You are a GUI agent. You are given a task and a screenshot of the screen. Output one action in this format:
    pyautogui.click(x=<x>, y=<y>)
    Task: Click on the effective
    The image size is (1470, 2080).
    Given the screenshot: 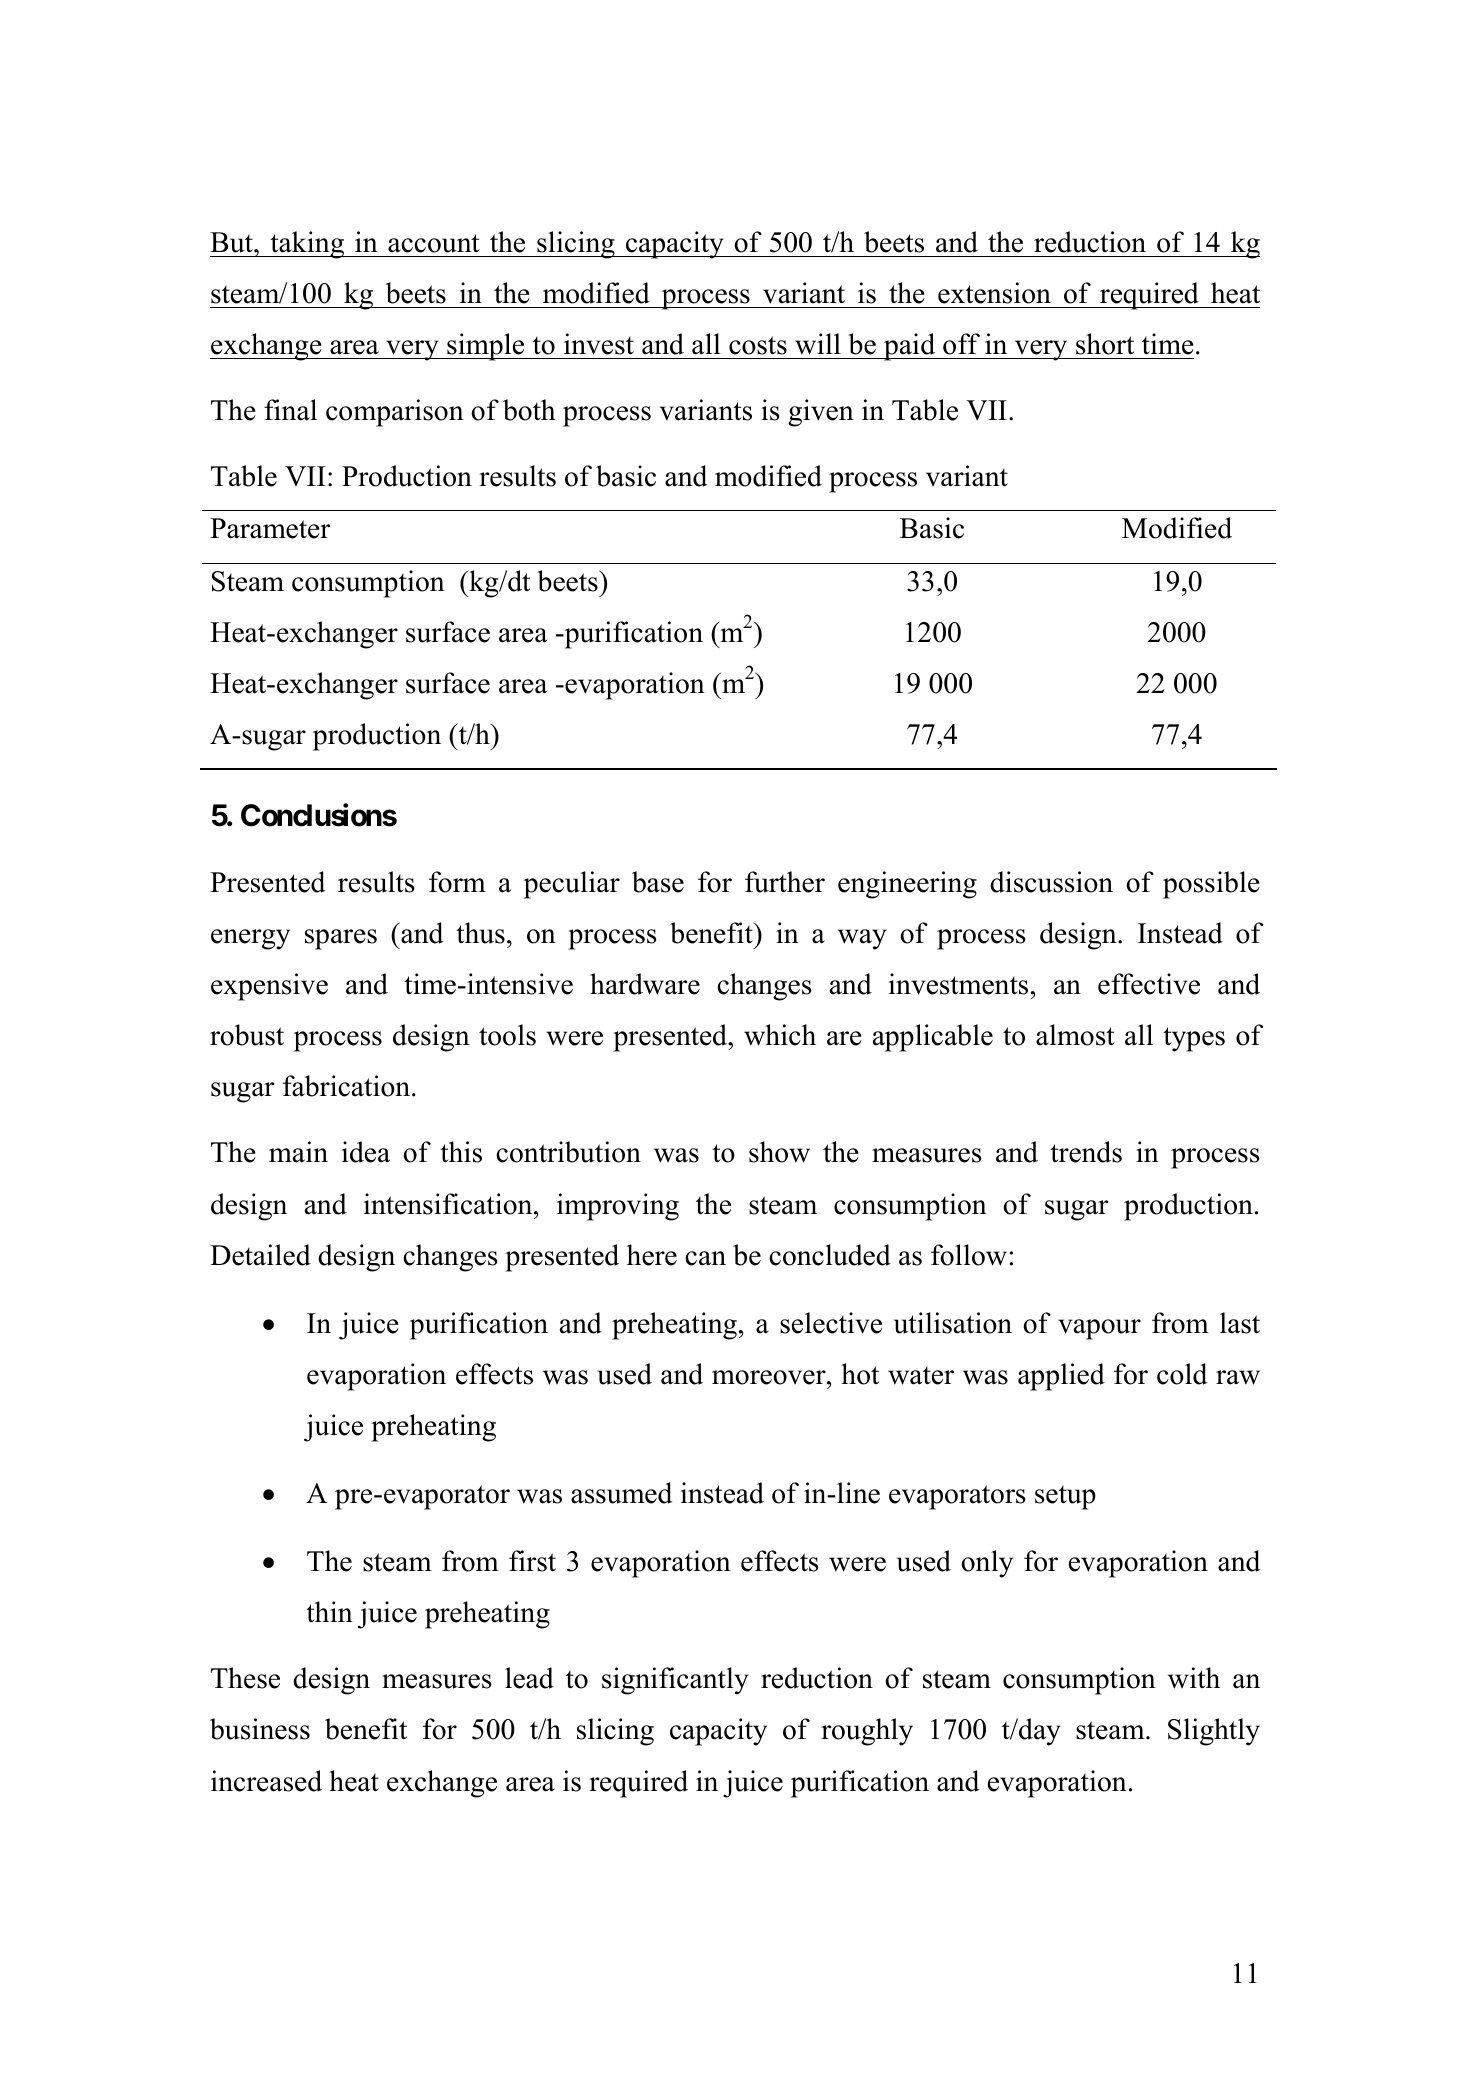 What is the action you would take?
    pyautogui.click(x=1149, y=984)
